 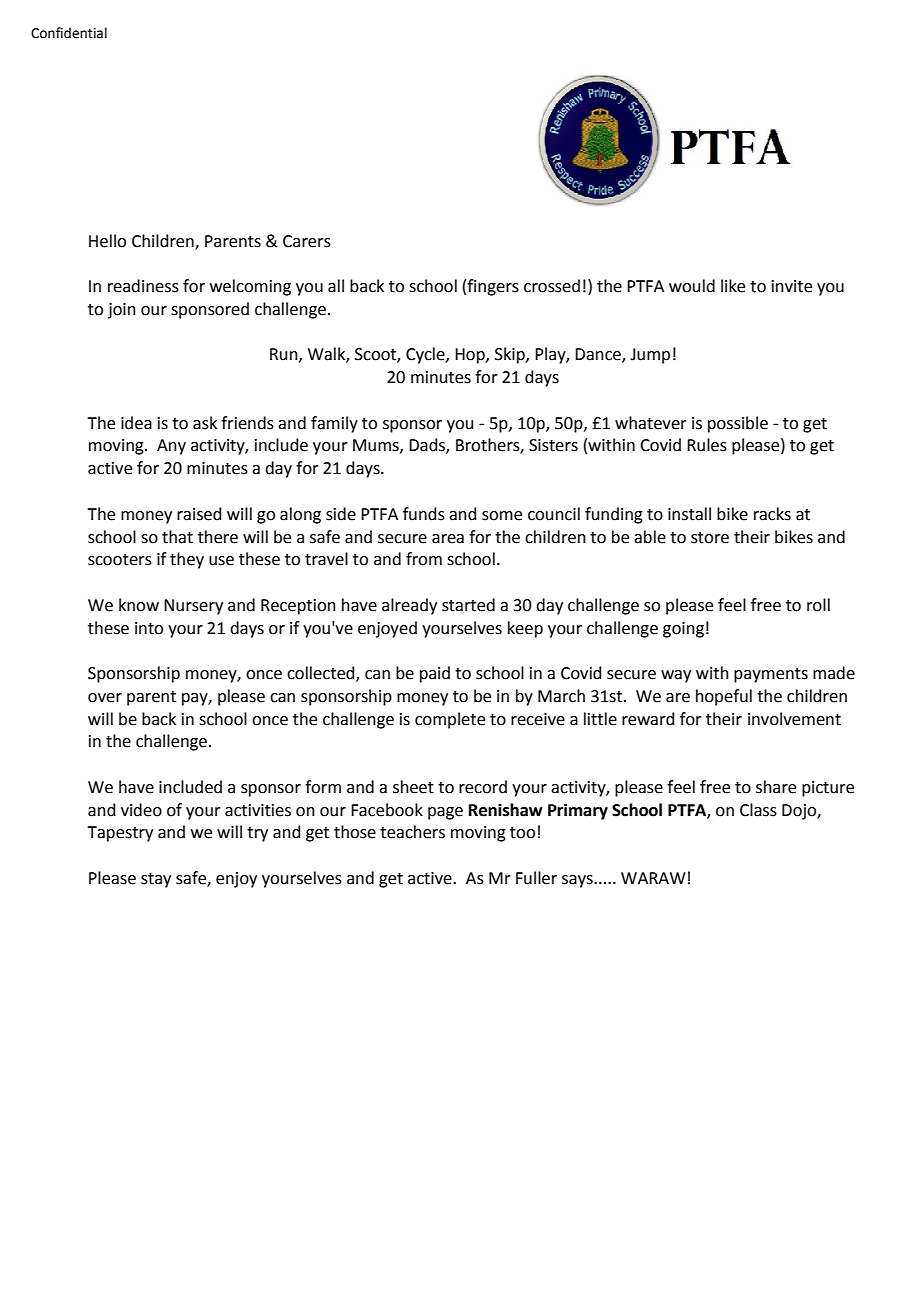 I want to click on like, so click(x=733, y=286).
